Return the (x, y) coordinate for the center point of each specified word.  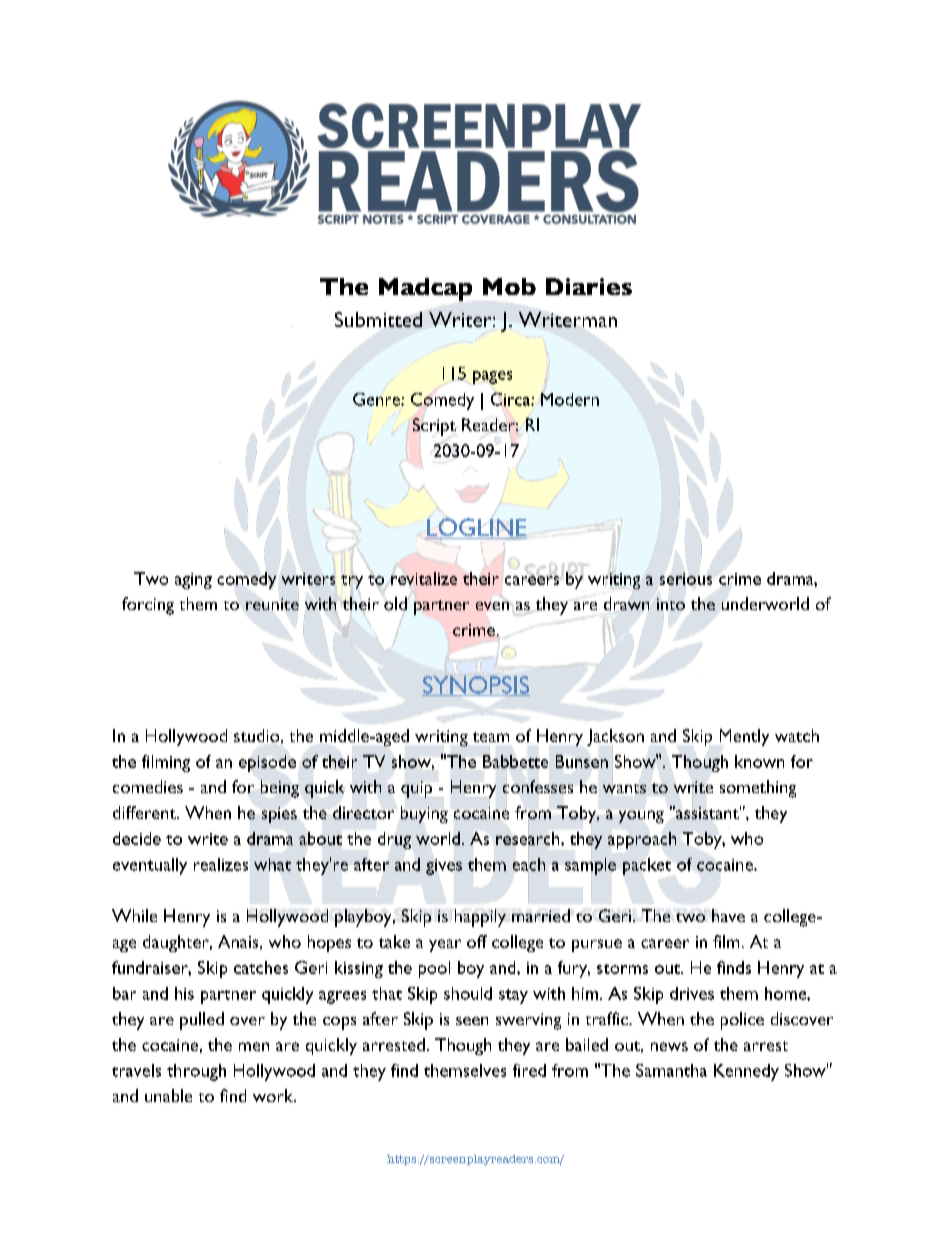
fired (529, 1070)
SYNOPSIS (476, 686)
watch (797, 735)
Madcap (425, 290)
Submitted (378, 321)
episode (267, 763)
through (196, 1072)
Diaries (589, 286)
